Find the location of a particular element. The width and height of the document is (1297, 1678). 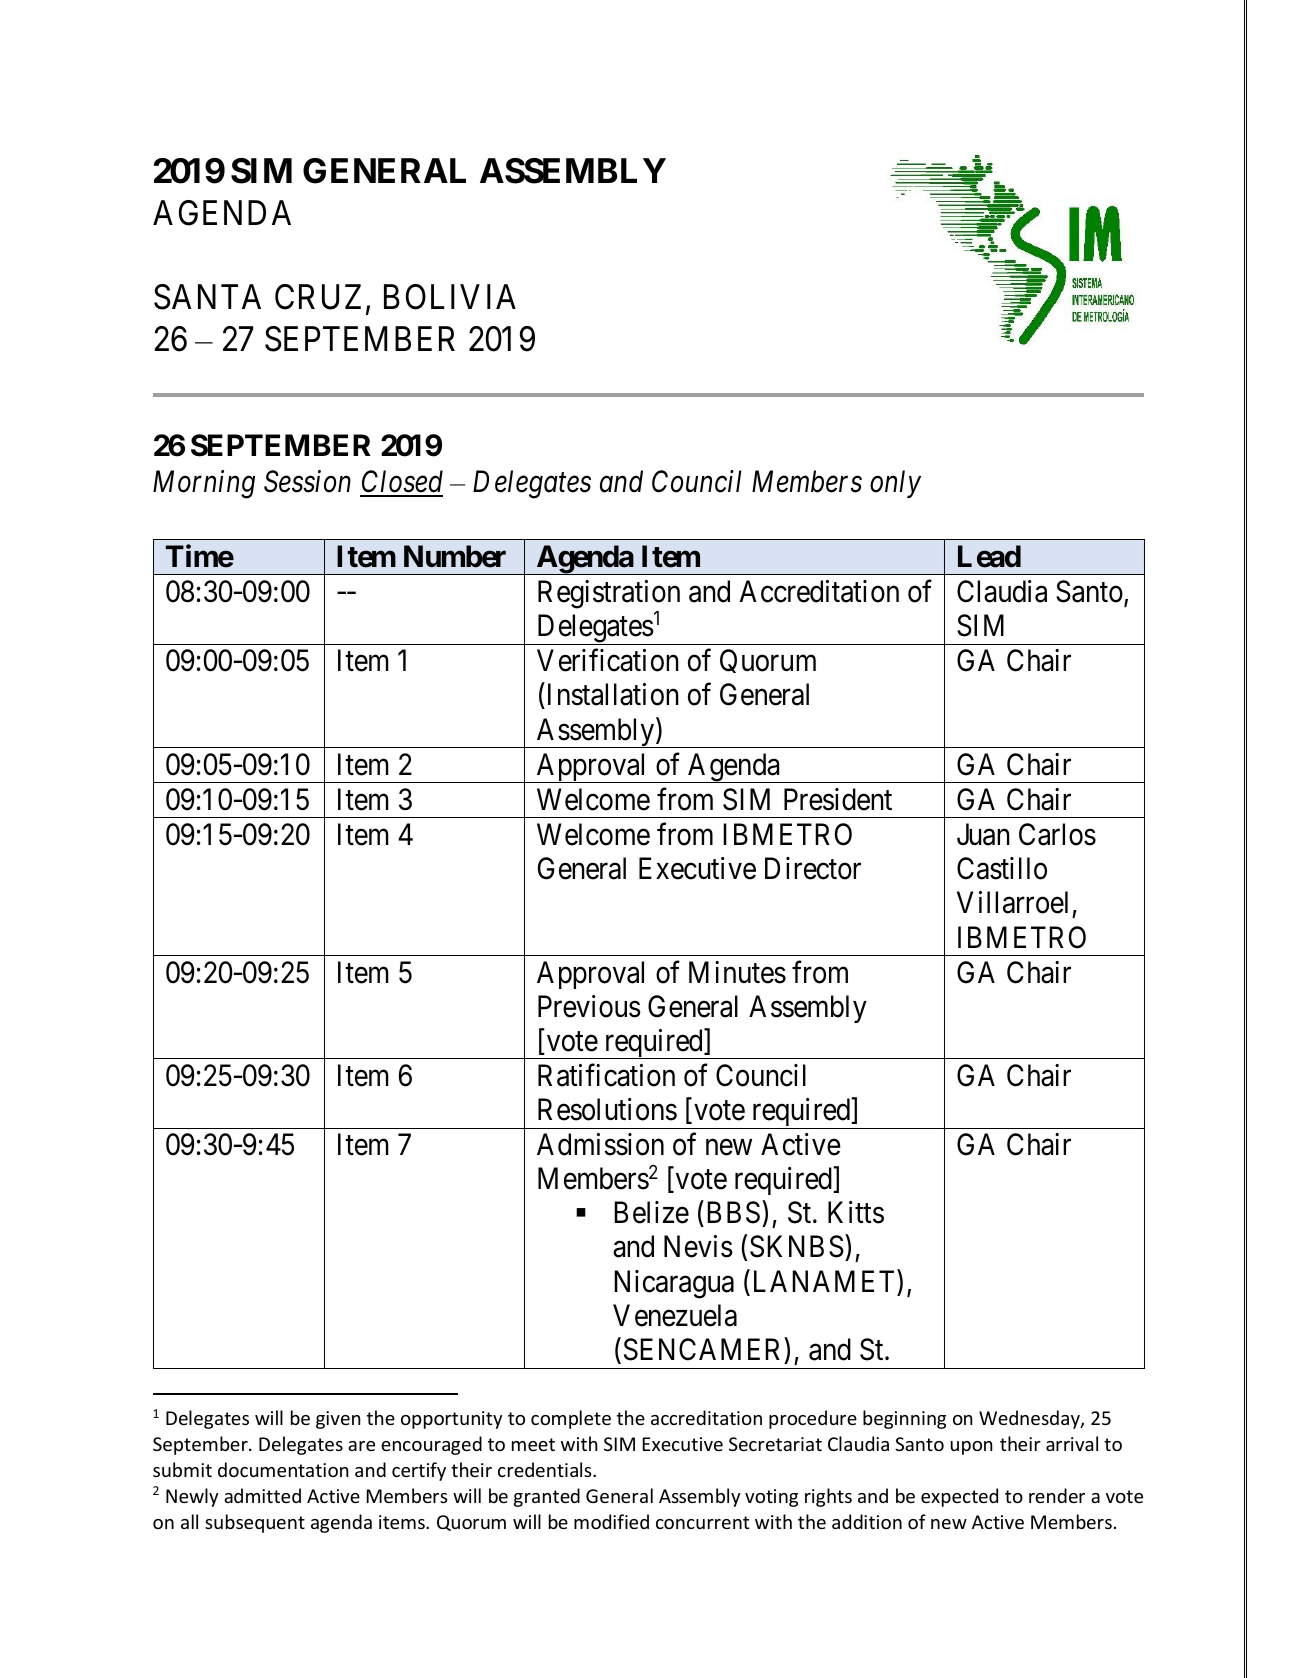

Juan is located at coordinates (983, 834).
